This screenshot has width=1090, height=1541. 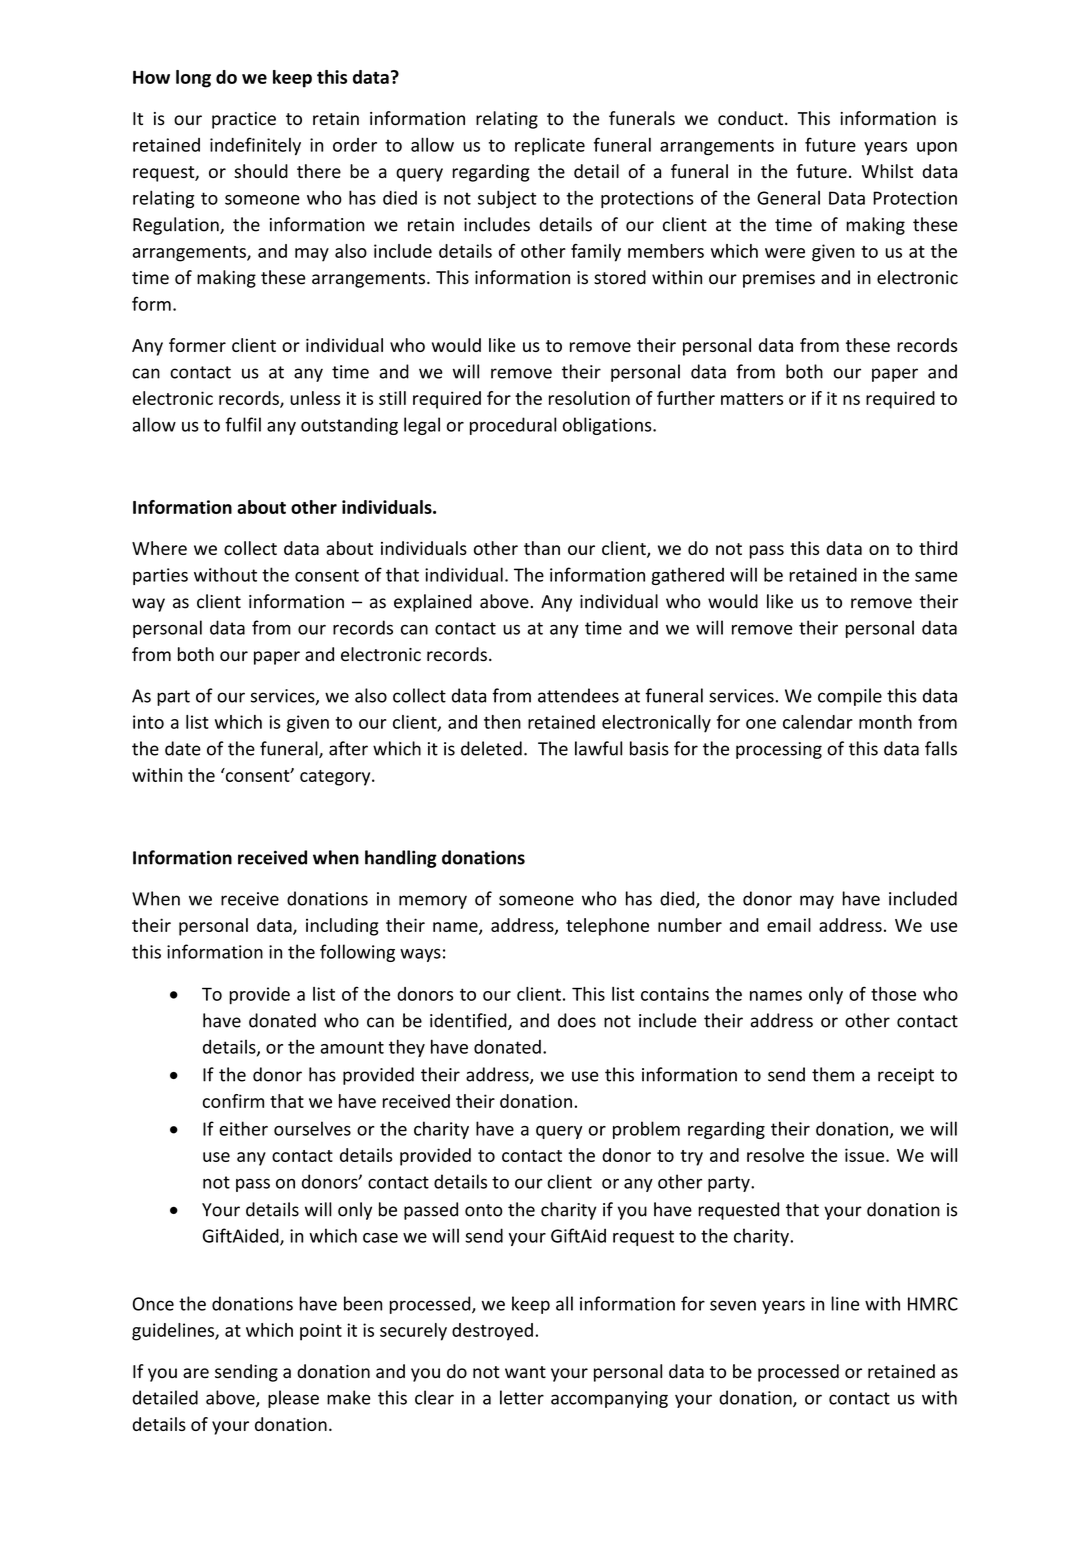 What do you see at coordinates (244, 120) in the screenshot?
I see `practice` at bounding box center [244, 120].
